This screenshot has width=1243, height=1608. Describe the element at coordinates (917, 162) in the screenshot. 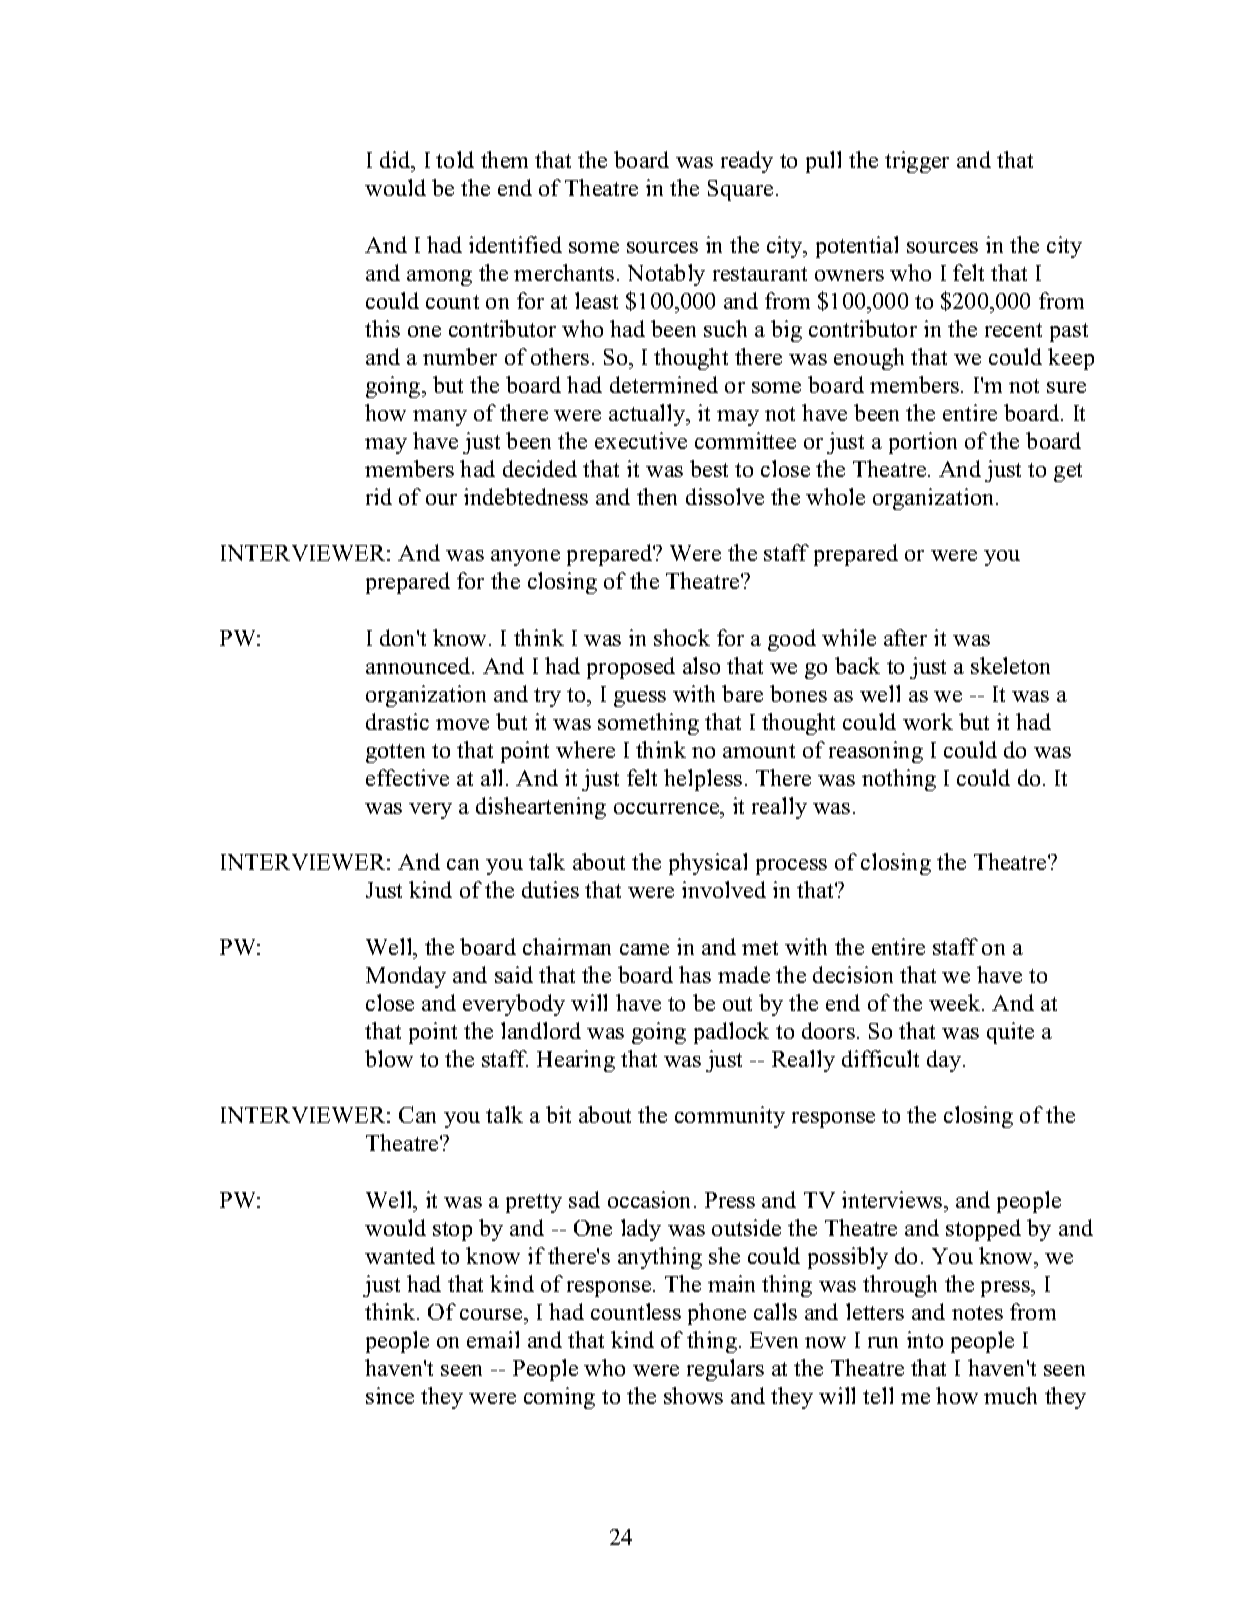

I see `trigger` at that location.
